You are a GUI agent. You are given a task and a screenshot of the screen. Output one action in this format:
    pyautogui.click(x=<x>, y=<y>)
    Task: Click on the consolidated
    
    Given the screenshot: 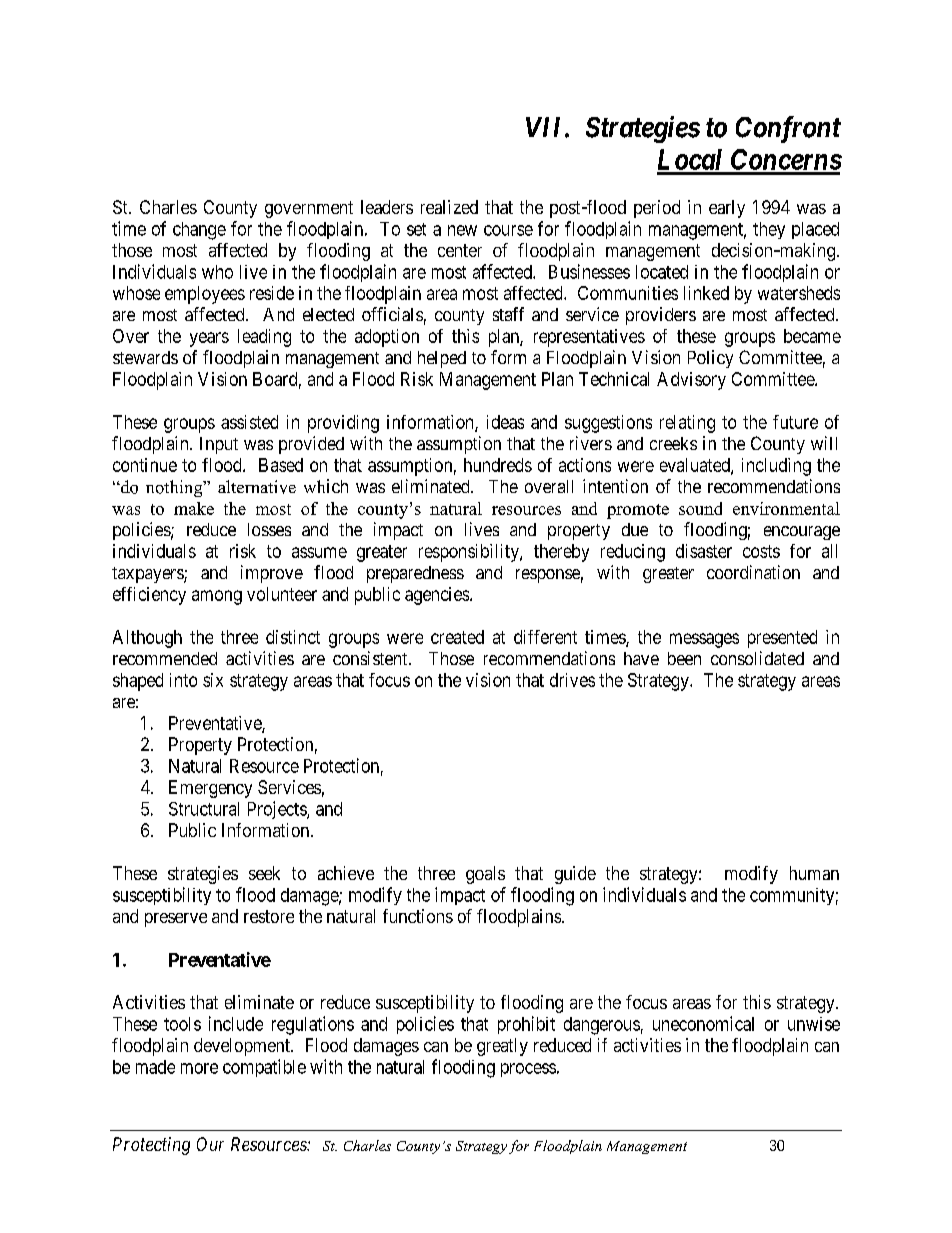 What is the action you would take?
    pyautogui.click(x=757, y=658)
